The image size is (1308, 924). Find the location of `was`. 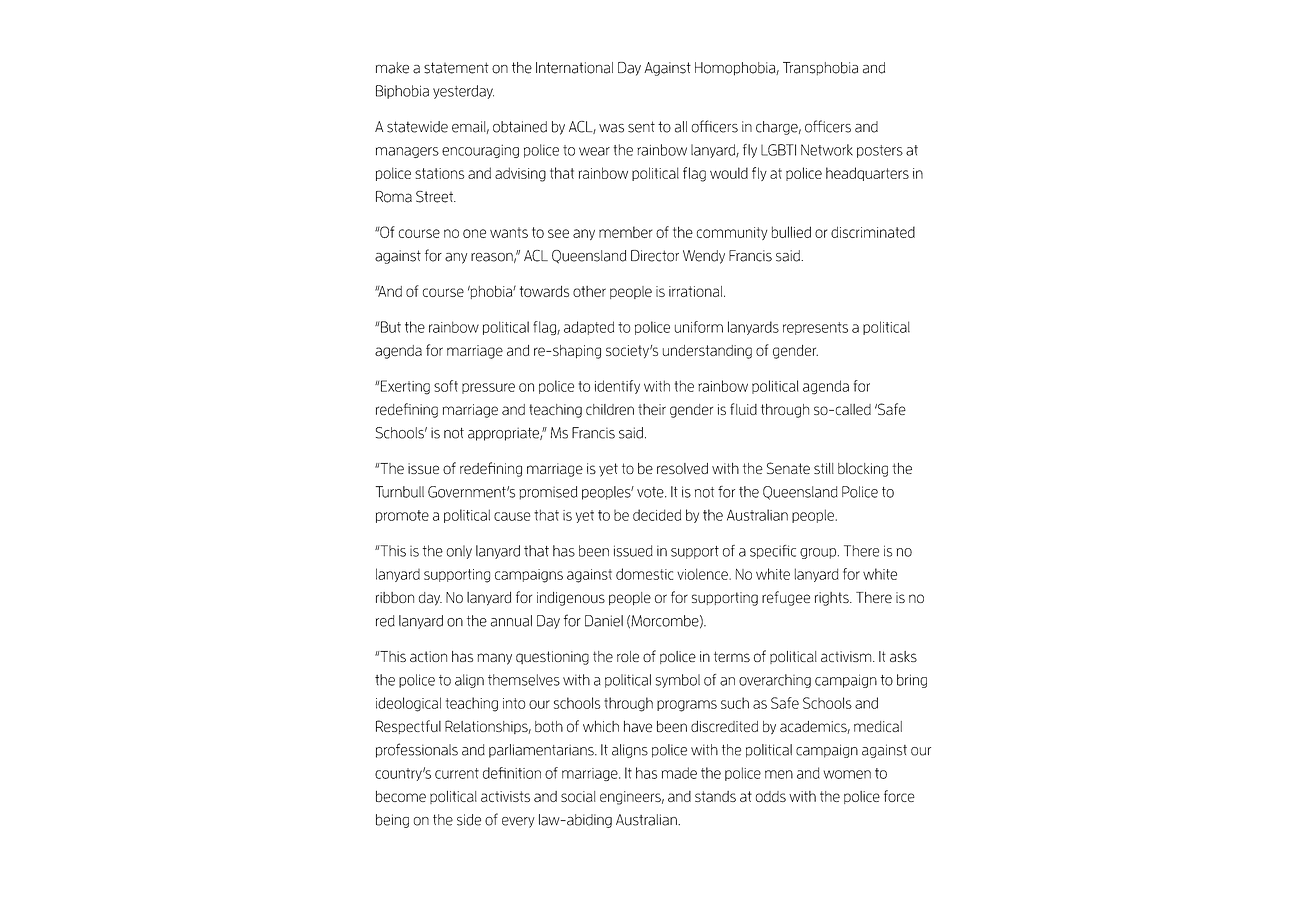

was is located at coordinates (611, 128).
